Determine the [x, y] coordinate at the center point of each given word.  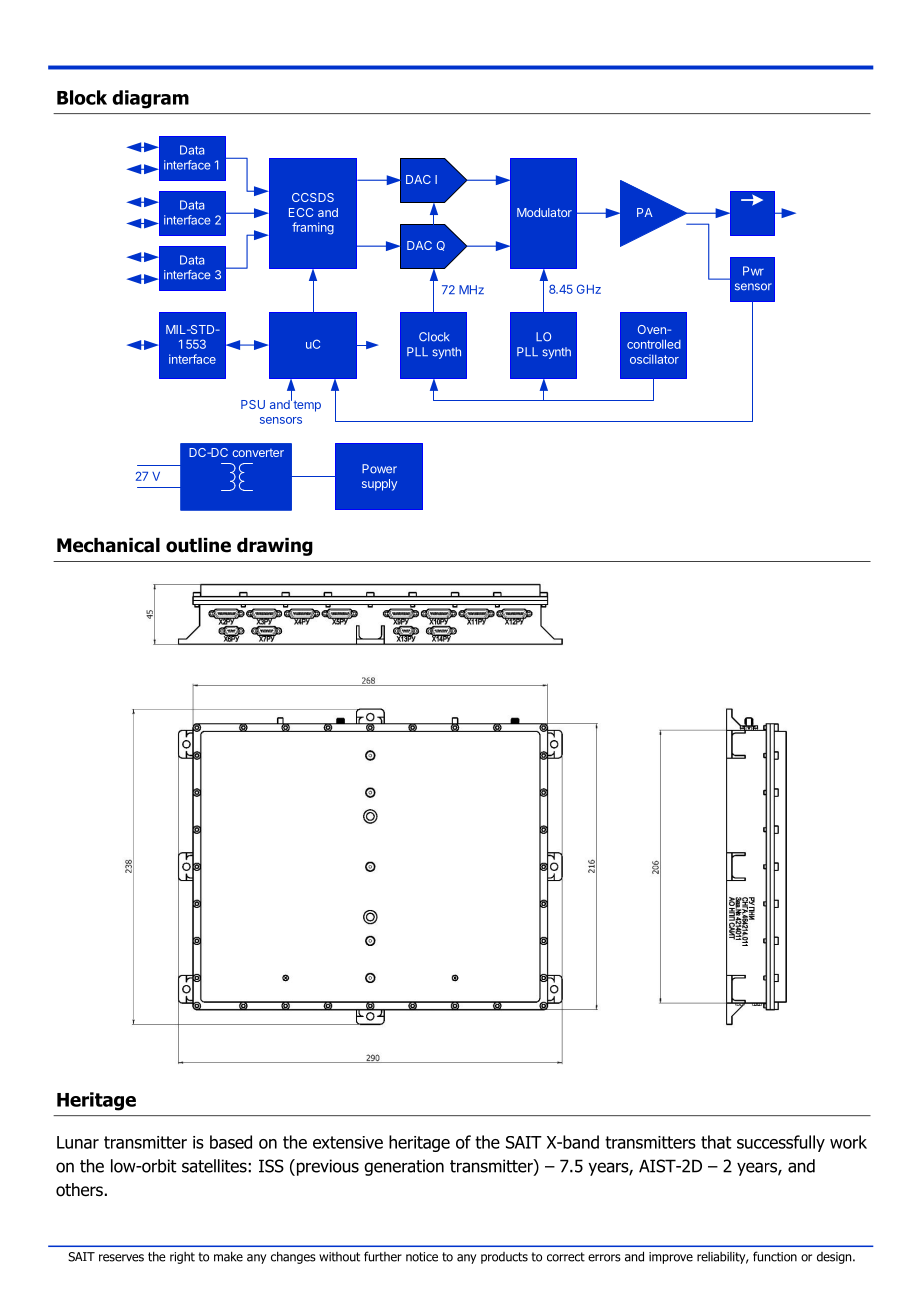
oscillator [654, 359]
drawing [275, 547]
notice [422, 1257]
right [182, 1258]
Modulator [544, 212]
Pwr [753, 271]
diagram [150, 99]
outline [198, 545]
